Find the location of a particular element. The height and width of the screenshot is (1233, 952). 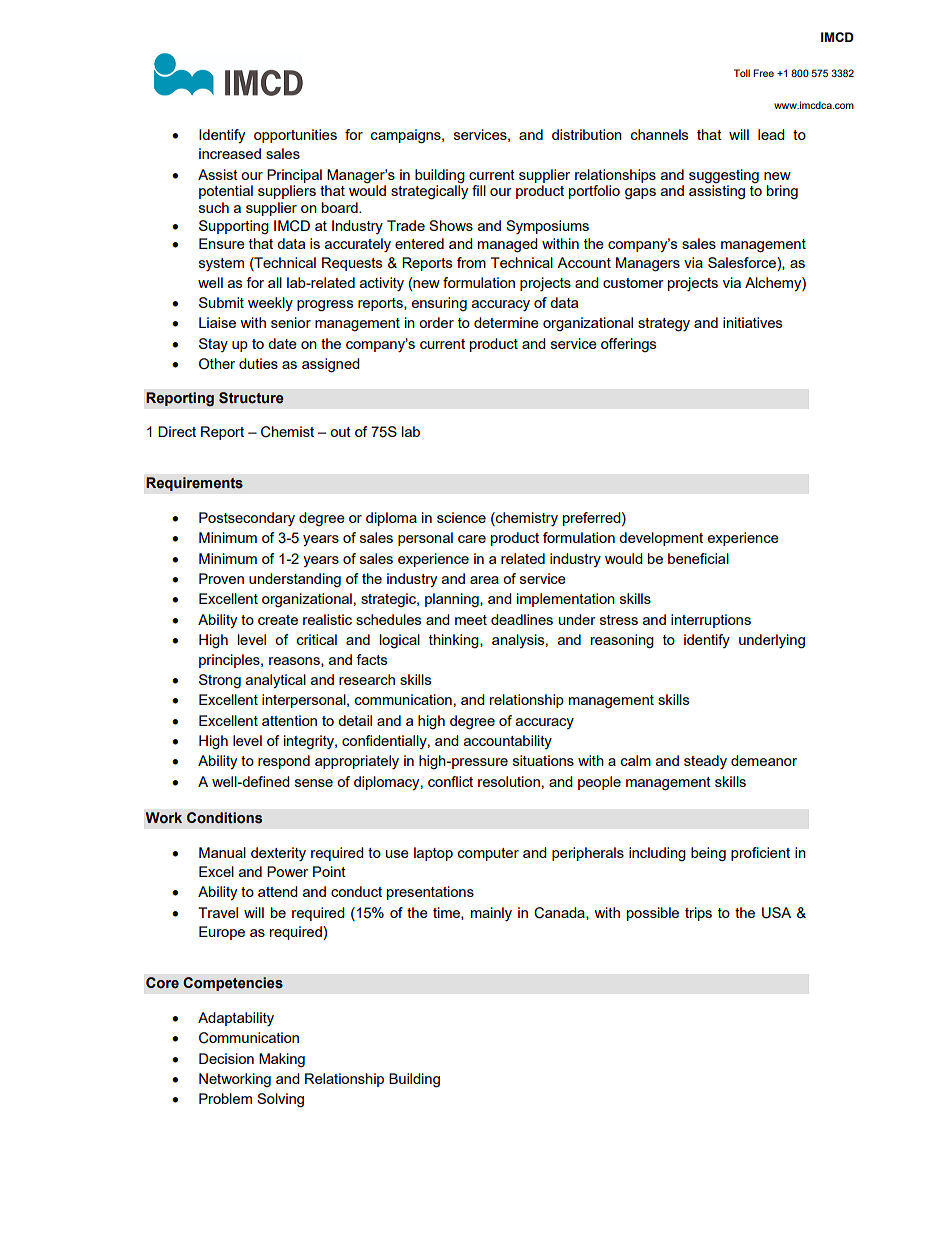

interruptions is located at coordinates (711, 621).
